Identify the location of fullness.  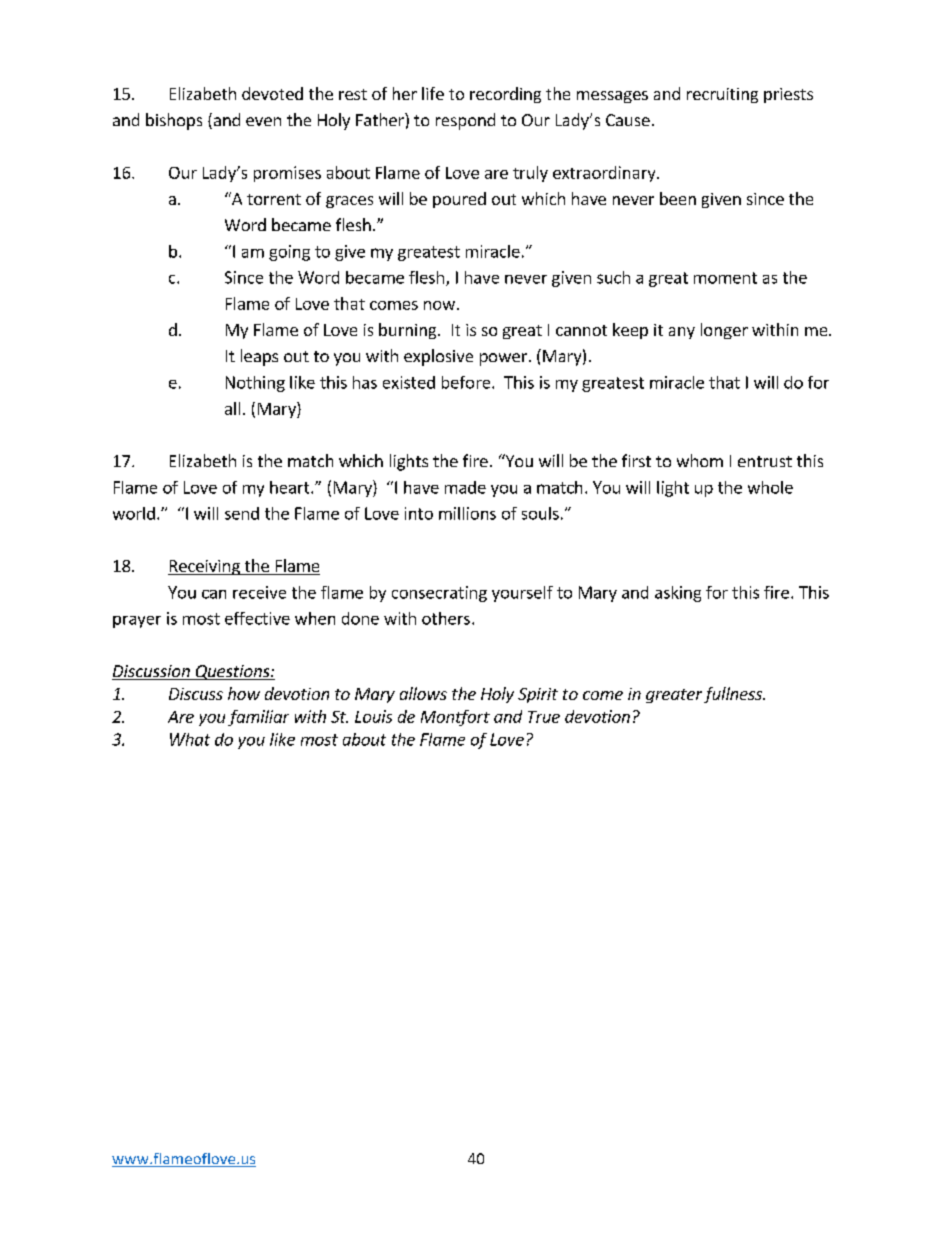
(734, 695).
